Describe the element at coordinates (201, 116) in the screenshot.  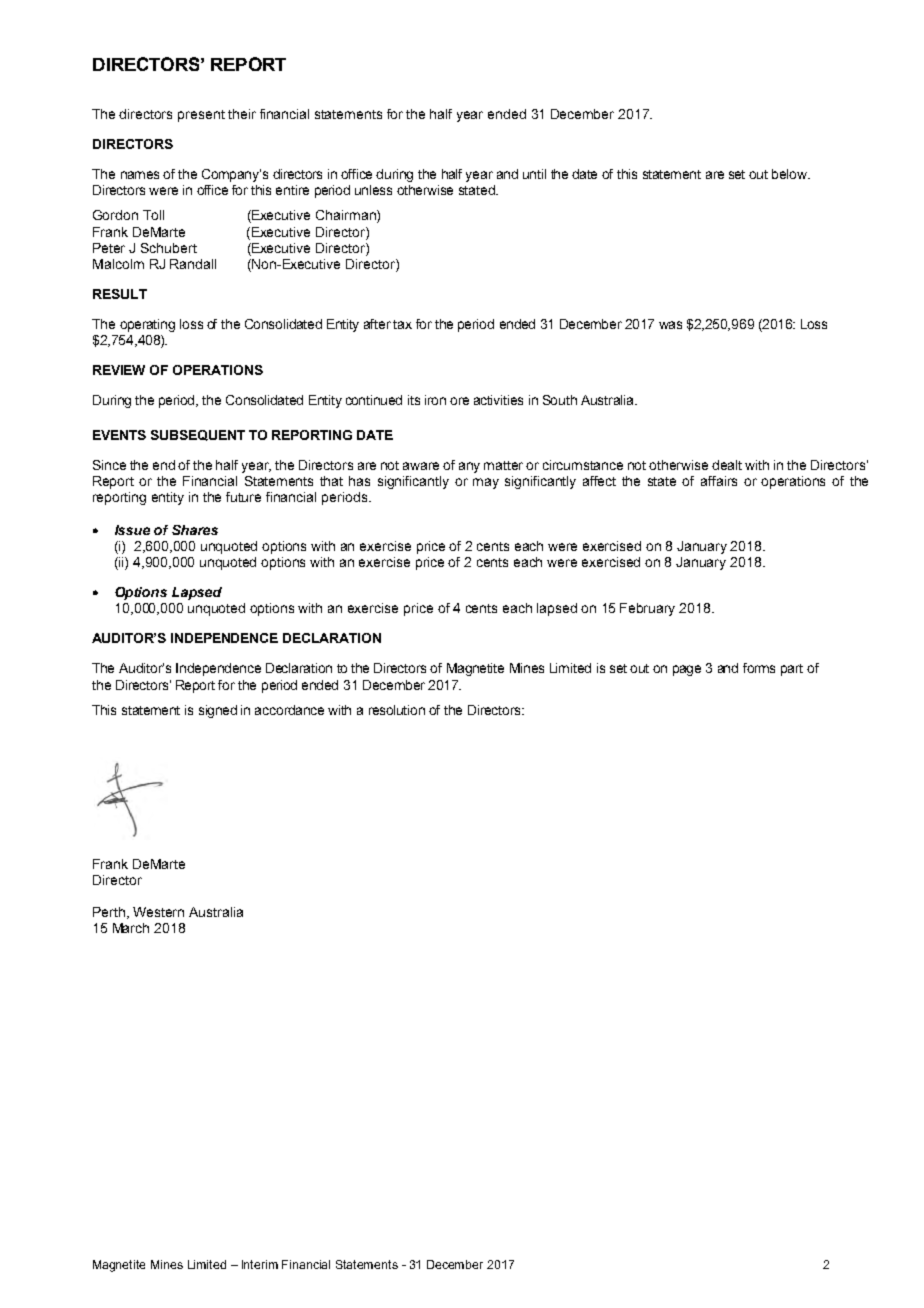
I see `present` at that location.
